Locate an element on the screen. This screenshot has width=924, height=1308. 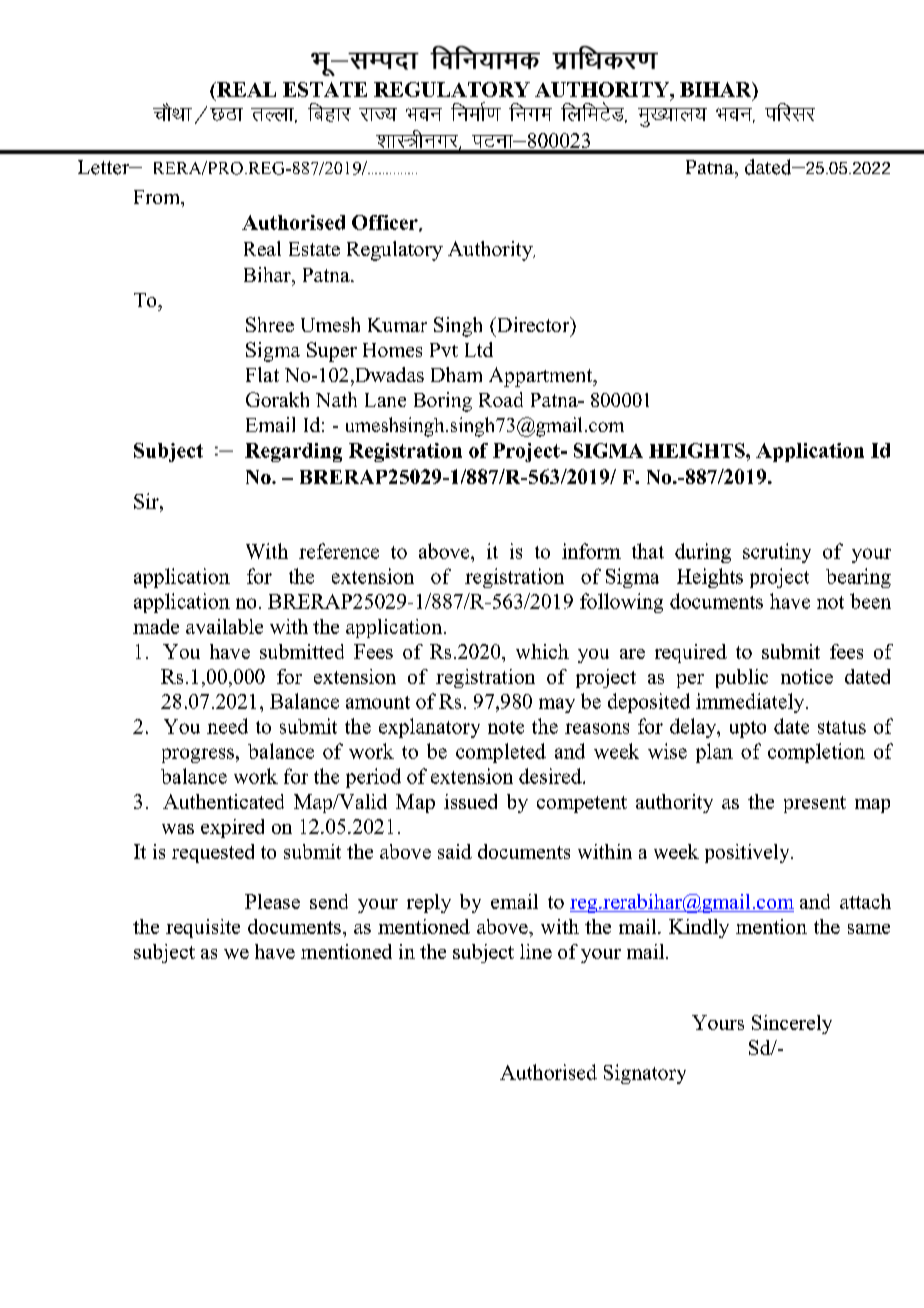
From is located at coordinates (158, 198).
